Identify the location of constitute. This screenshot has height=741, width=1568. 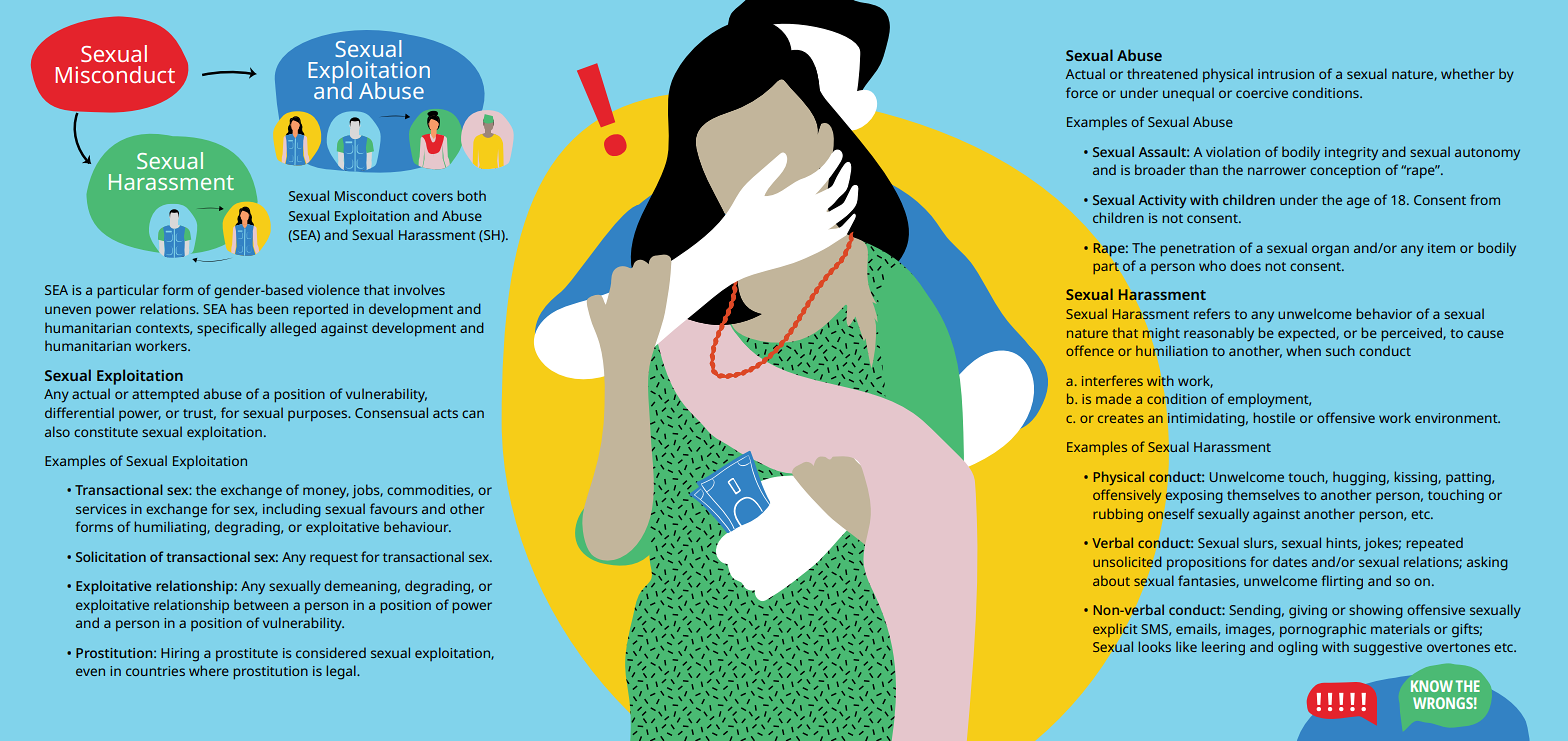
(106, 432).
